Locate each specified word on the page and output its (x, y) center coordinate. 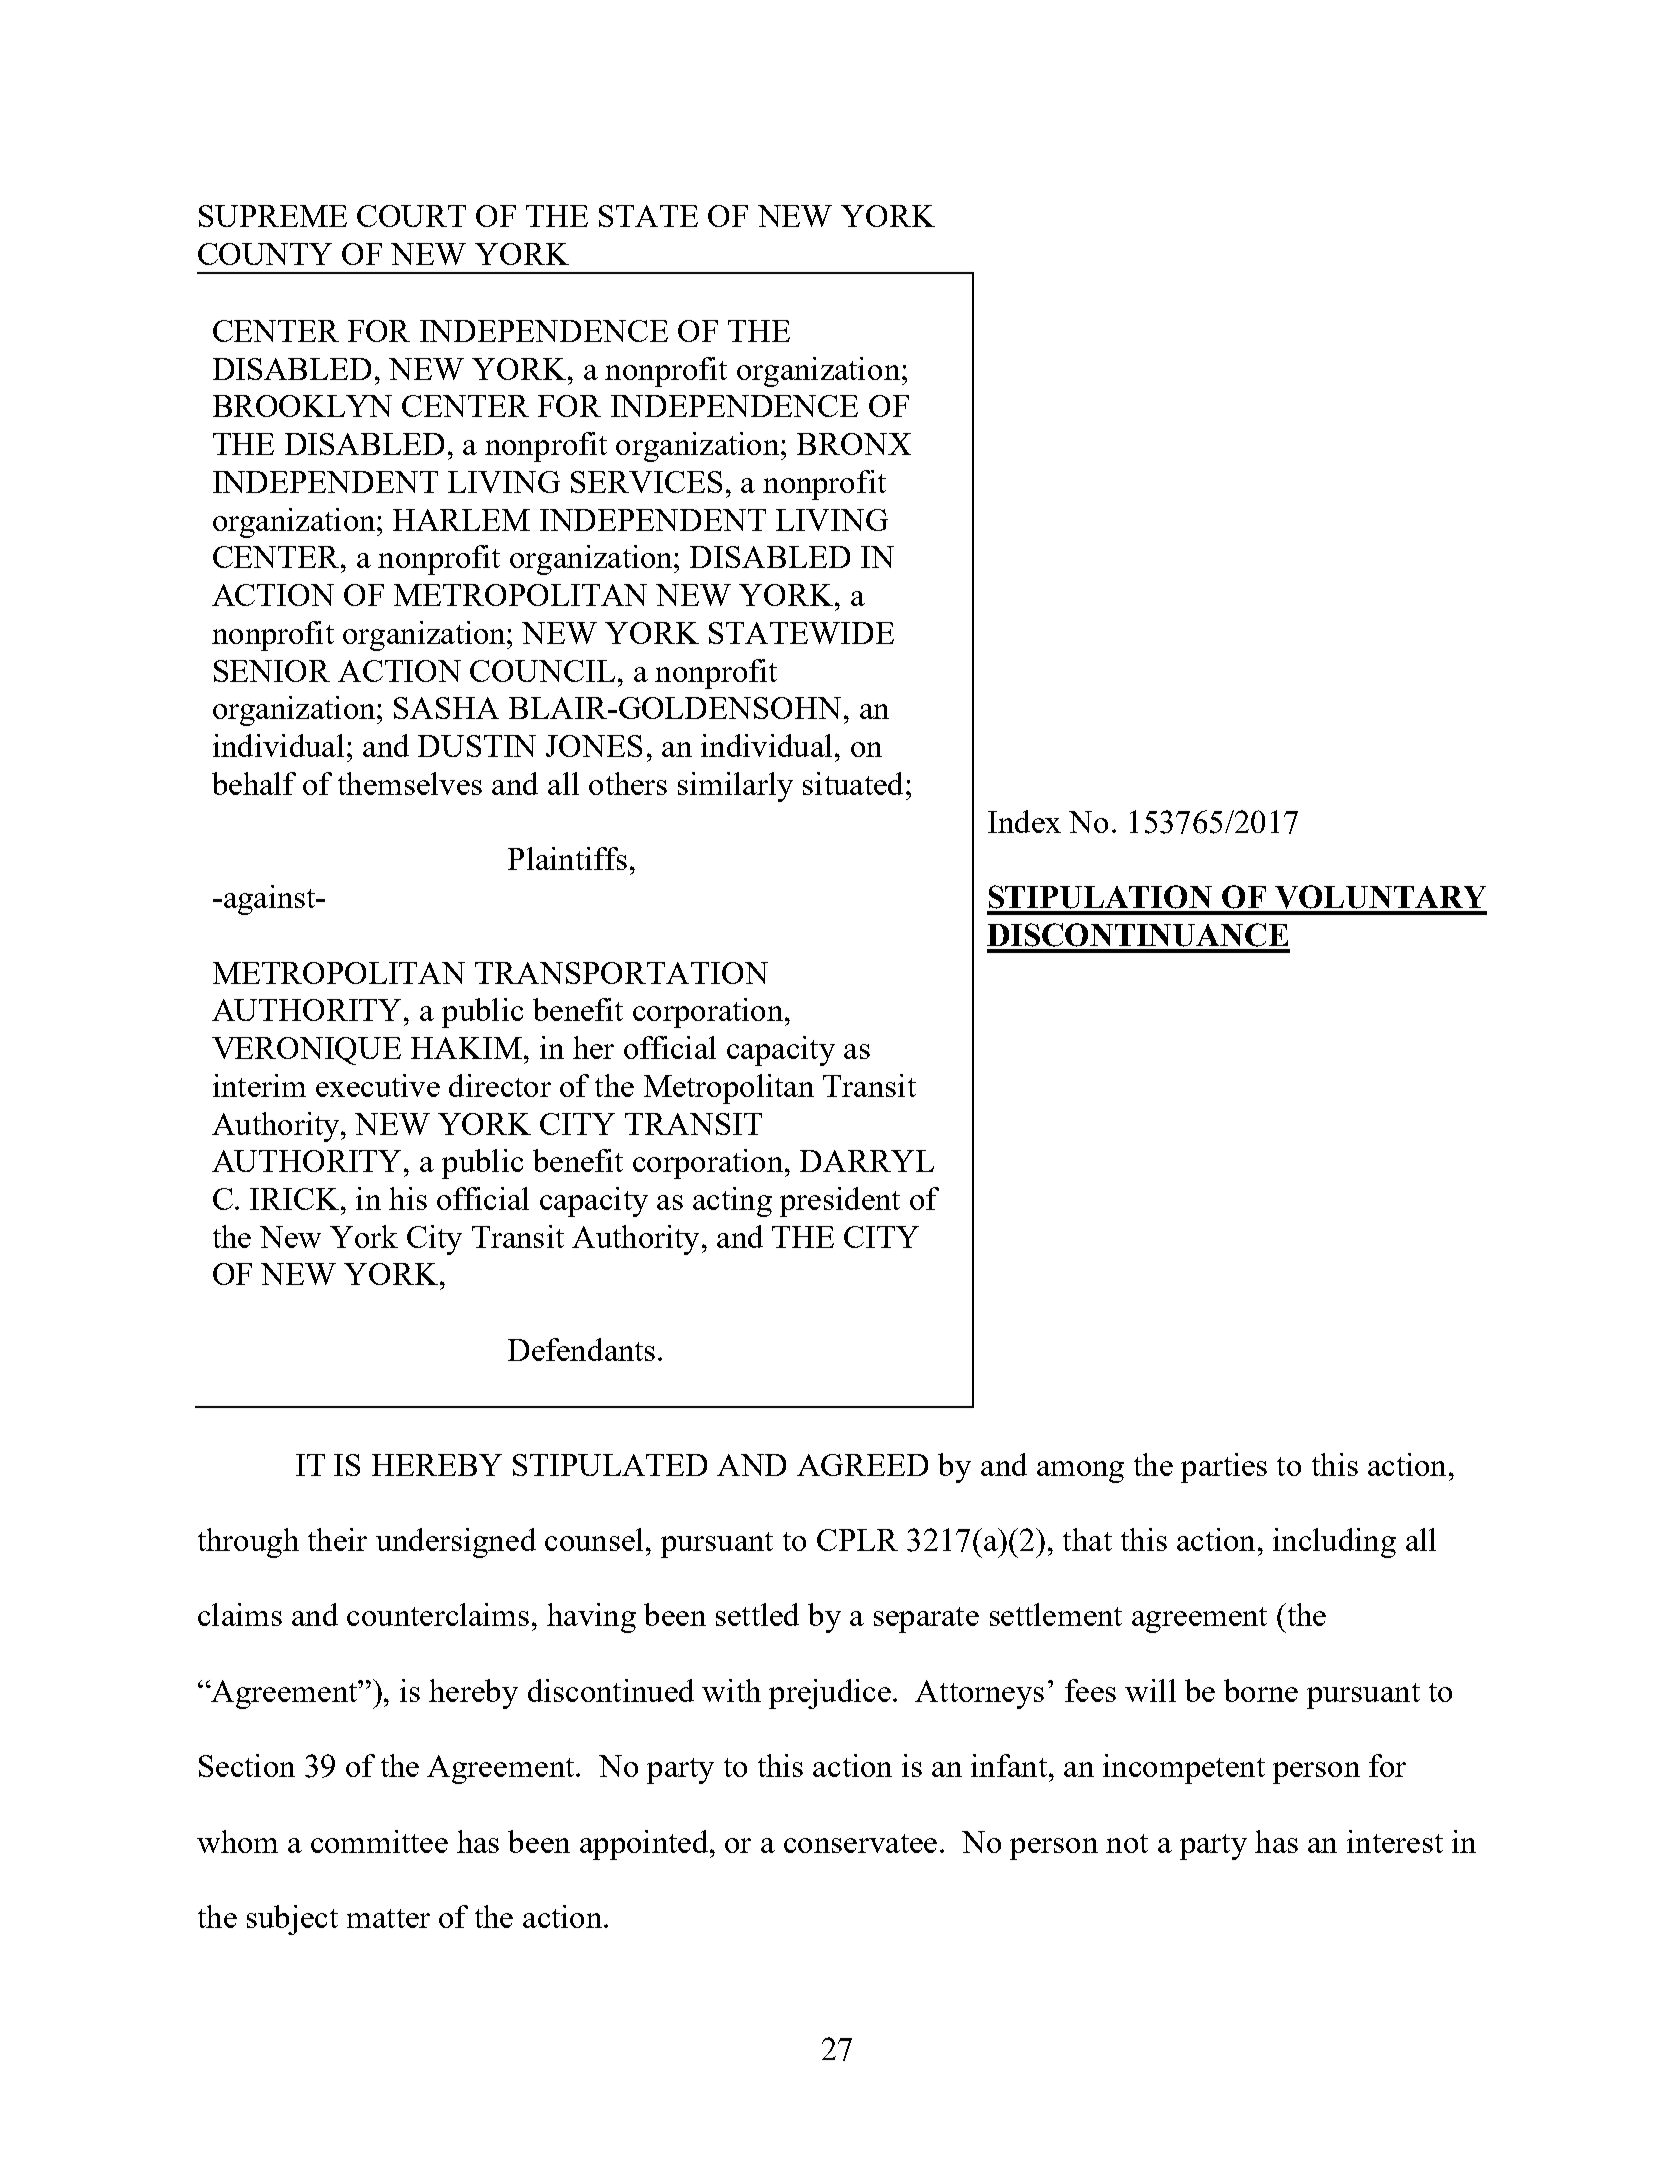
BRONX (854, 444)
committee (379, 1841)
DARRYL (867, 1161)
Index (1024, 821)
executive (378, 1085)
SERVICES (646, 482)
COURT (411, 216)
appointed (645, 1845)
